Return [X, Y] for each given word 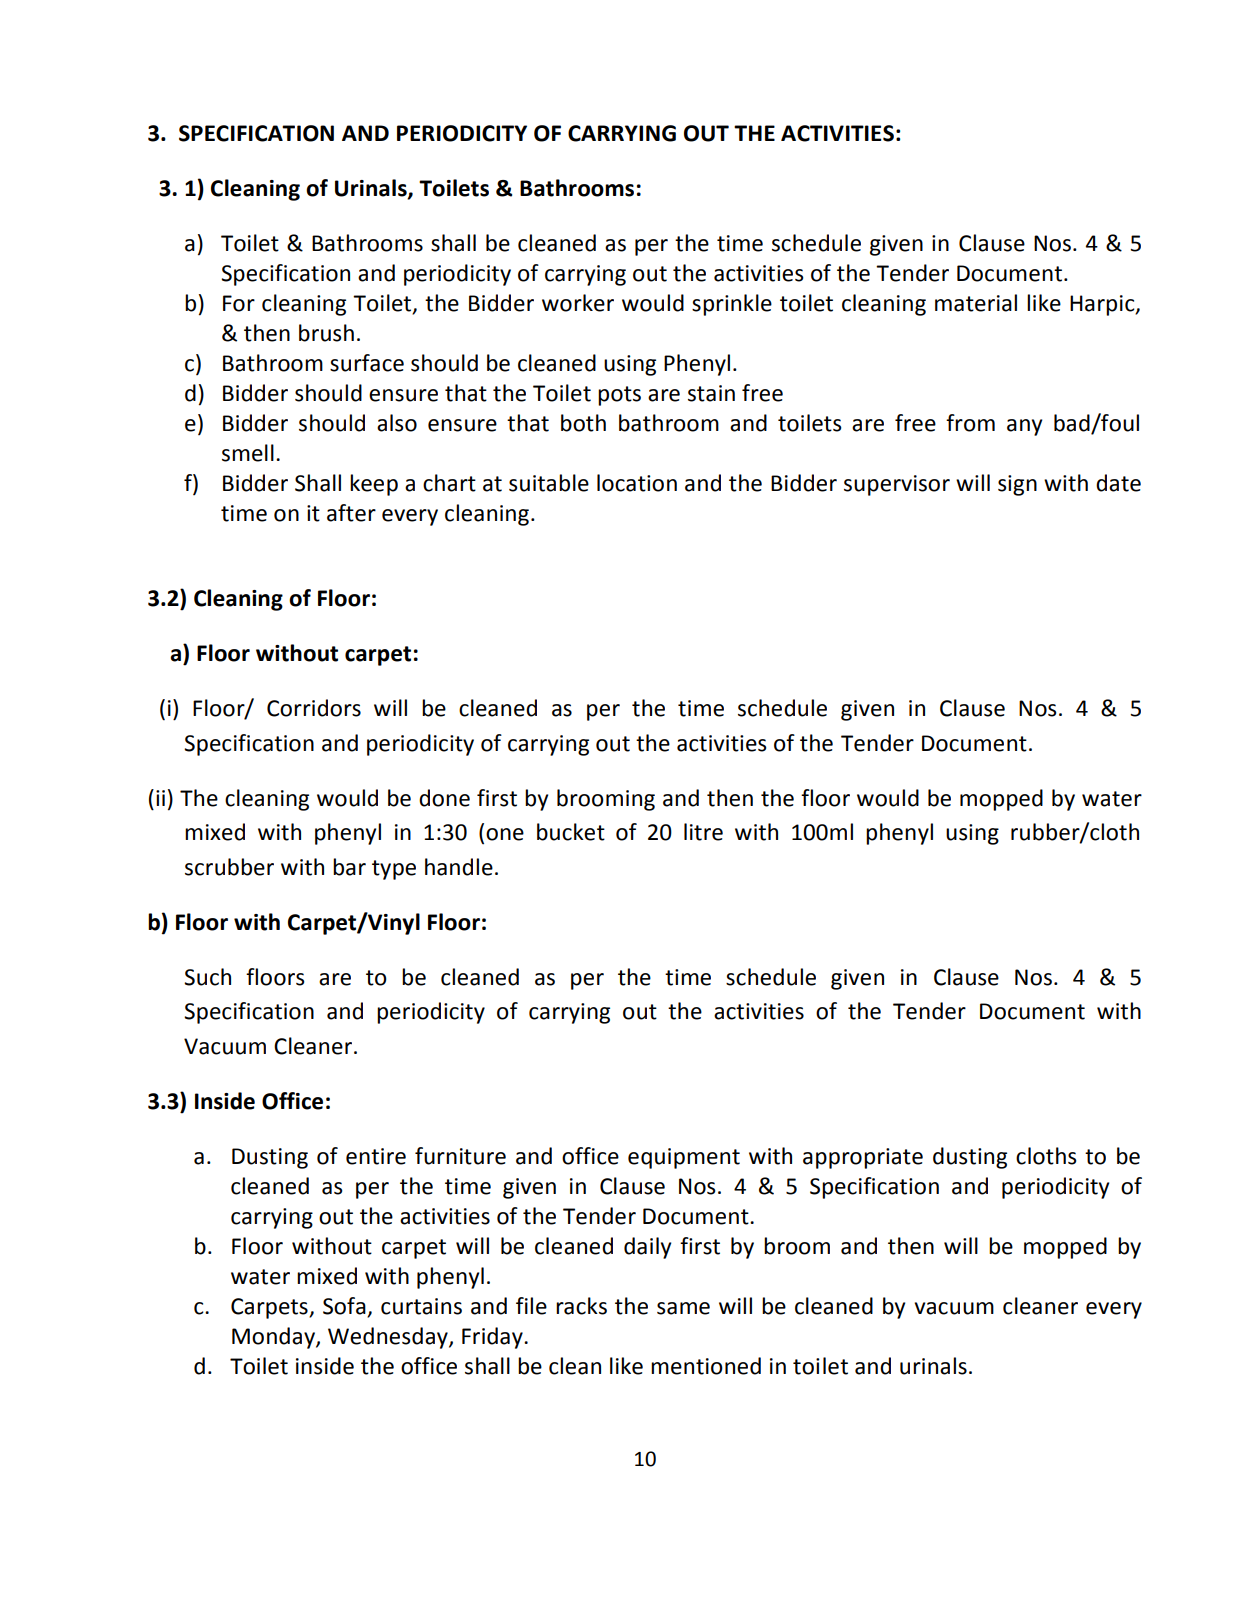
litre [703, 832]
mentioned [706, 1366]
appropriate [863, 1158]
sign [1017, 485]
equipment [684, 1158]
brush [326, 333]
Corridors [314, 708]
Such [207, 977]
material [976, 303]
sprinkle [732, 305]
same [683, 1308]
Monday [274, 1338]
